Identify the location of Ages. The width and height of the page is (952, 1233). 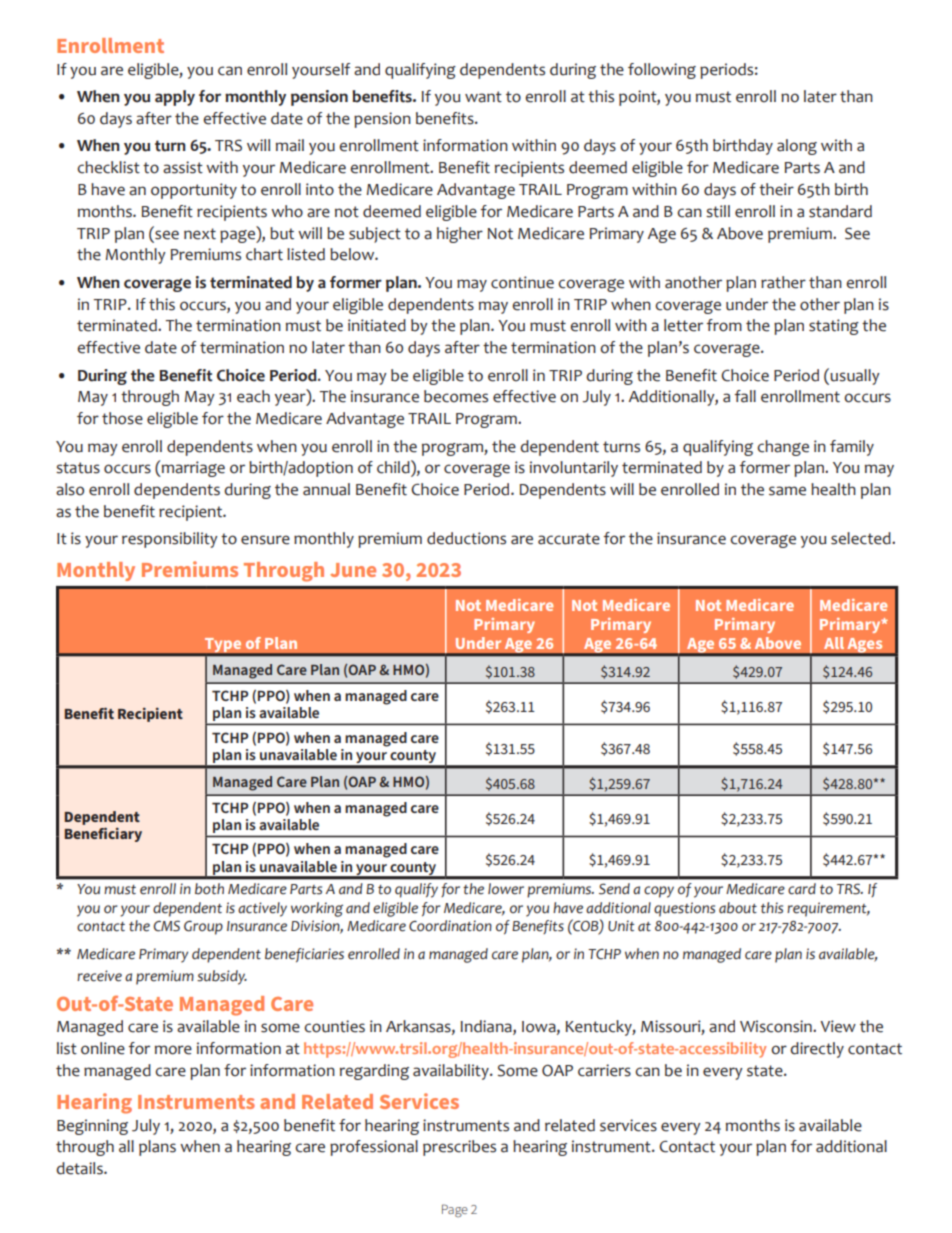
(865, 646).
